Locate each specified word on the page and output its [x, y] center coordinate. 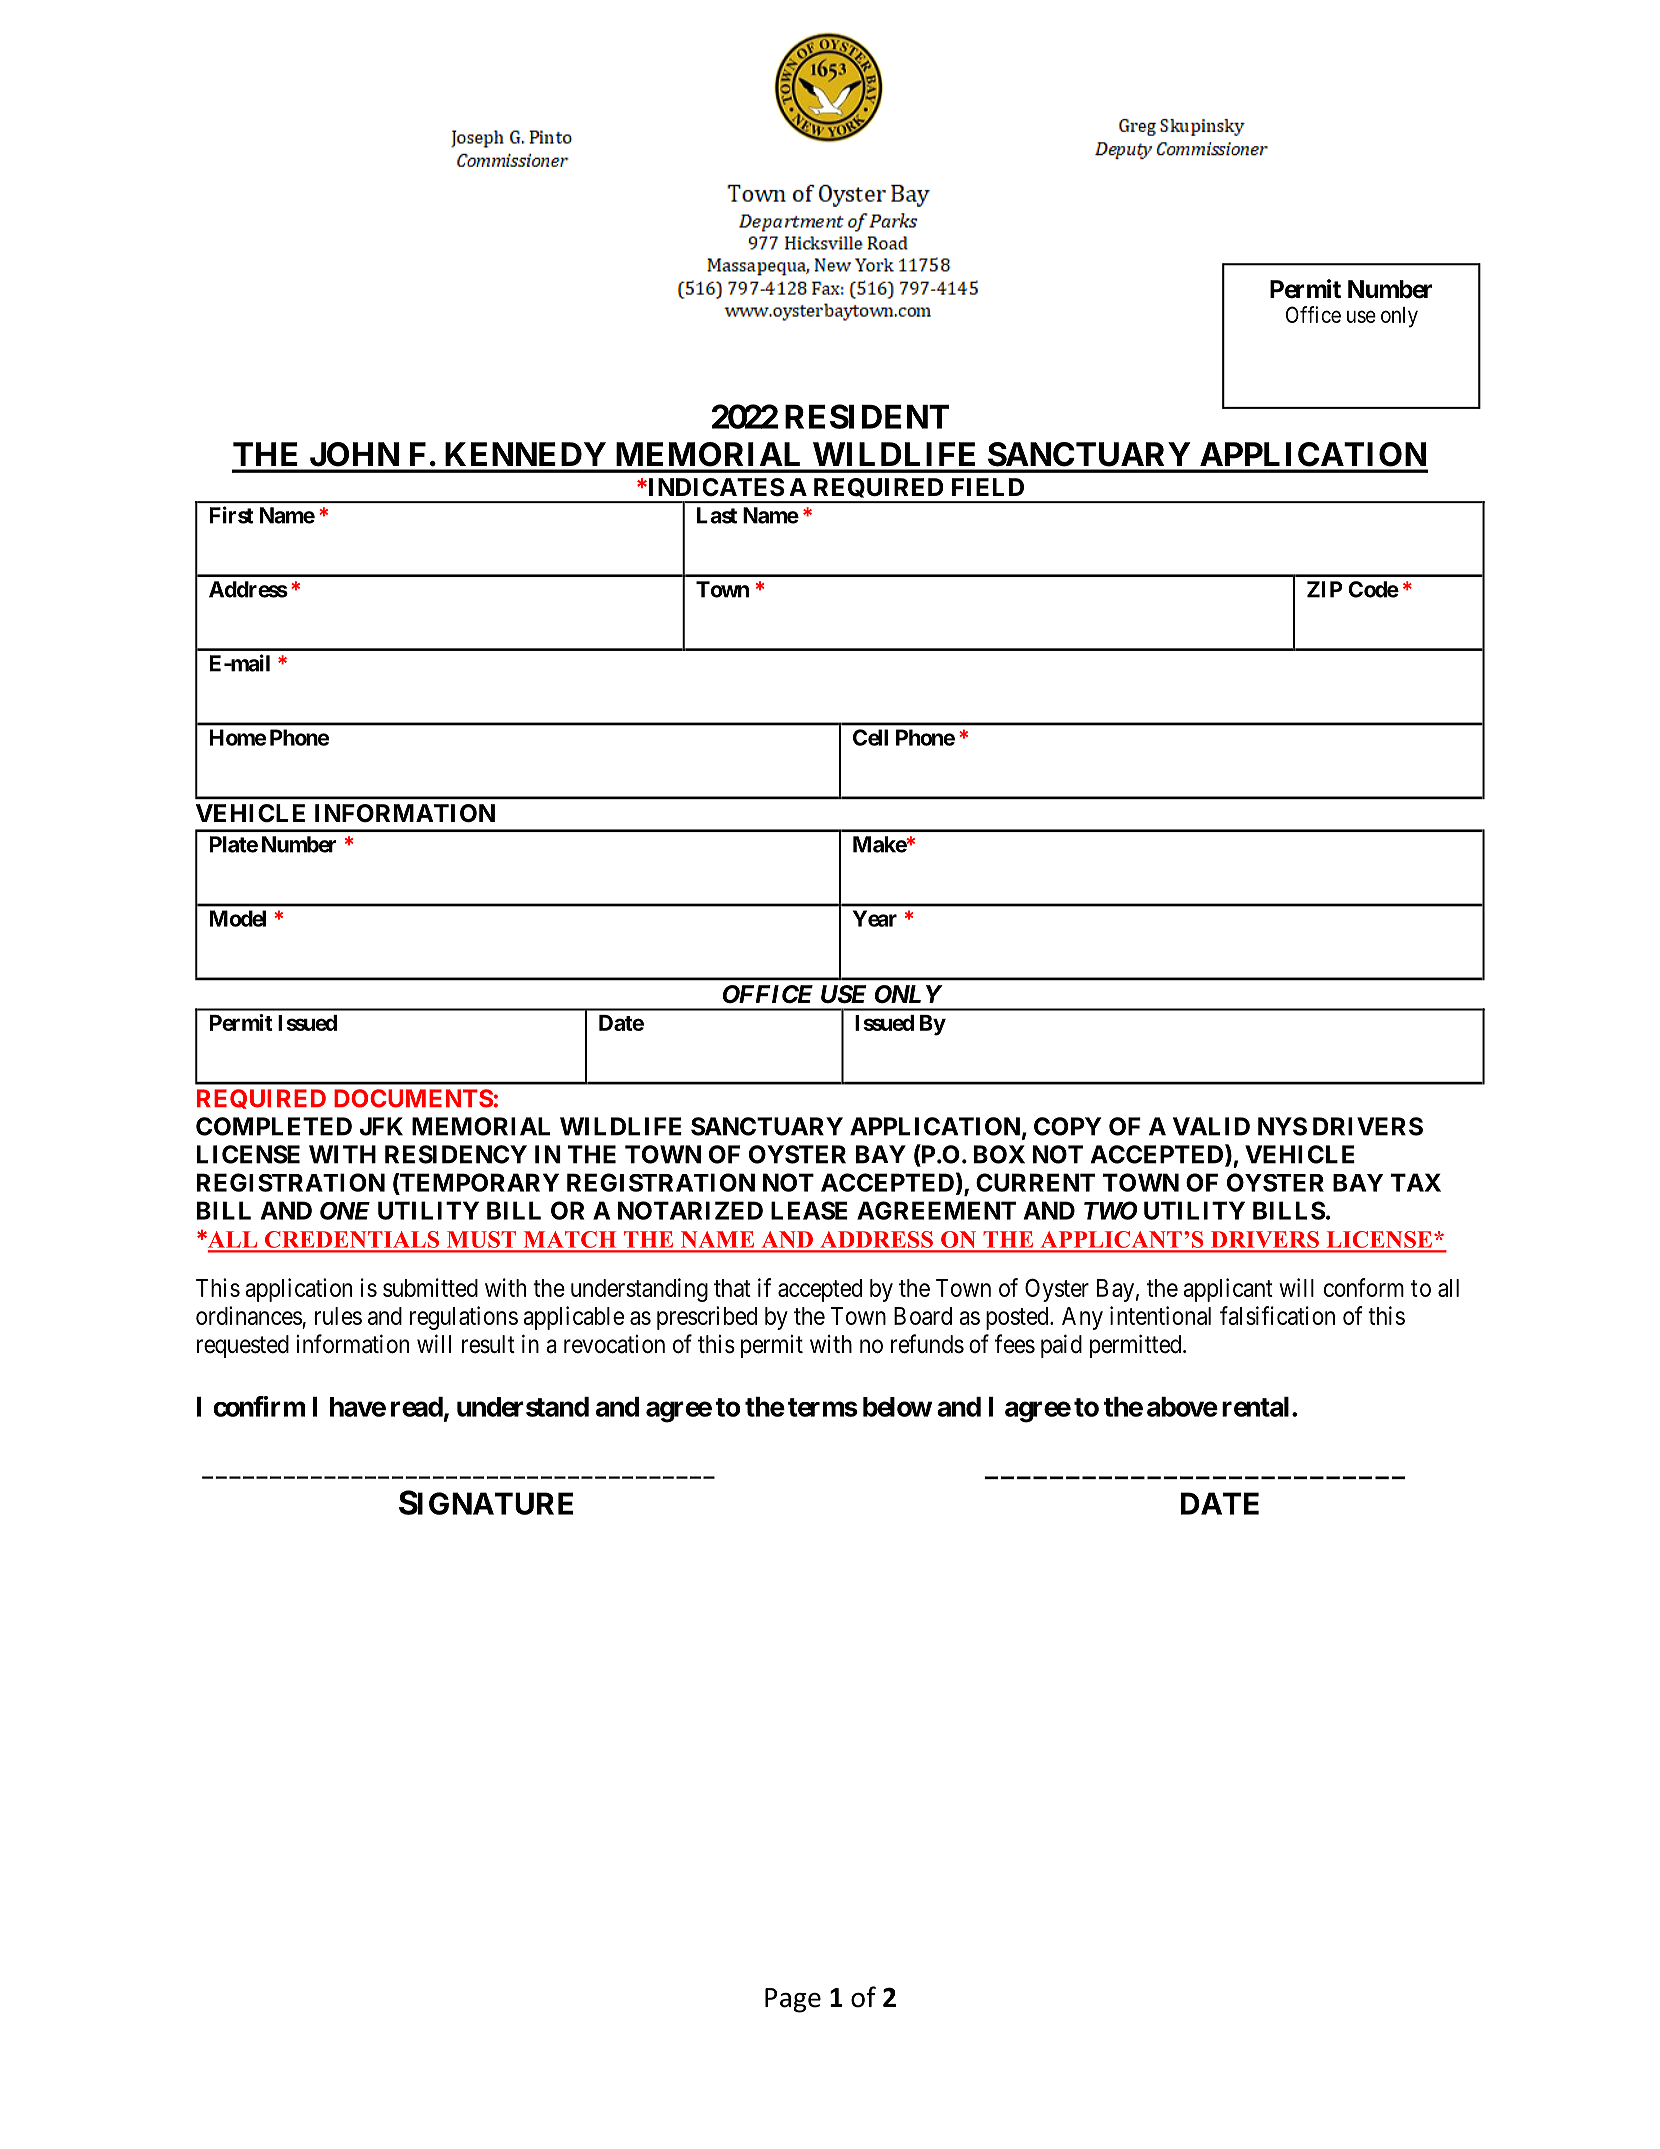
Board [923, 1316]
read [417, 1407]
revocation [614, 1344]
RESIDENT [867, 416]
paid [1061, 1346]
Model [238, 918]
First [232, 515]
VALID [1211, 1126]
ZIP [1325, 589]
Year [875, 918]
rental [1255, 1407]
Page [793, 2000]
